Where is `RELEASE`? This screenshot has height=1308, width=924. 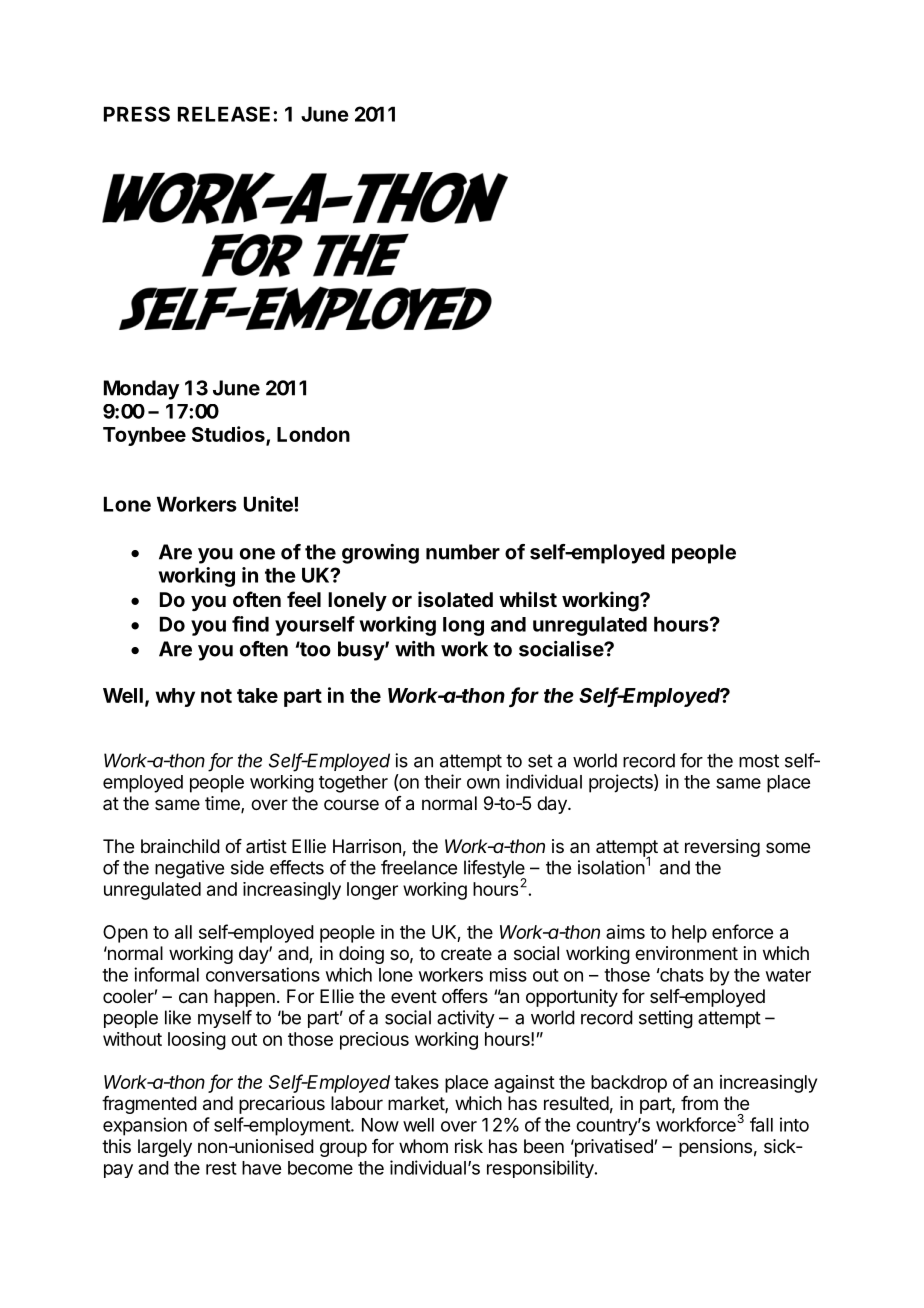
RELEASE is located at coordinates (224, 114).
